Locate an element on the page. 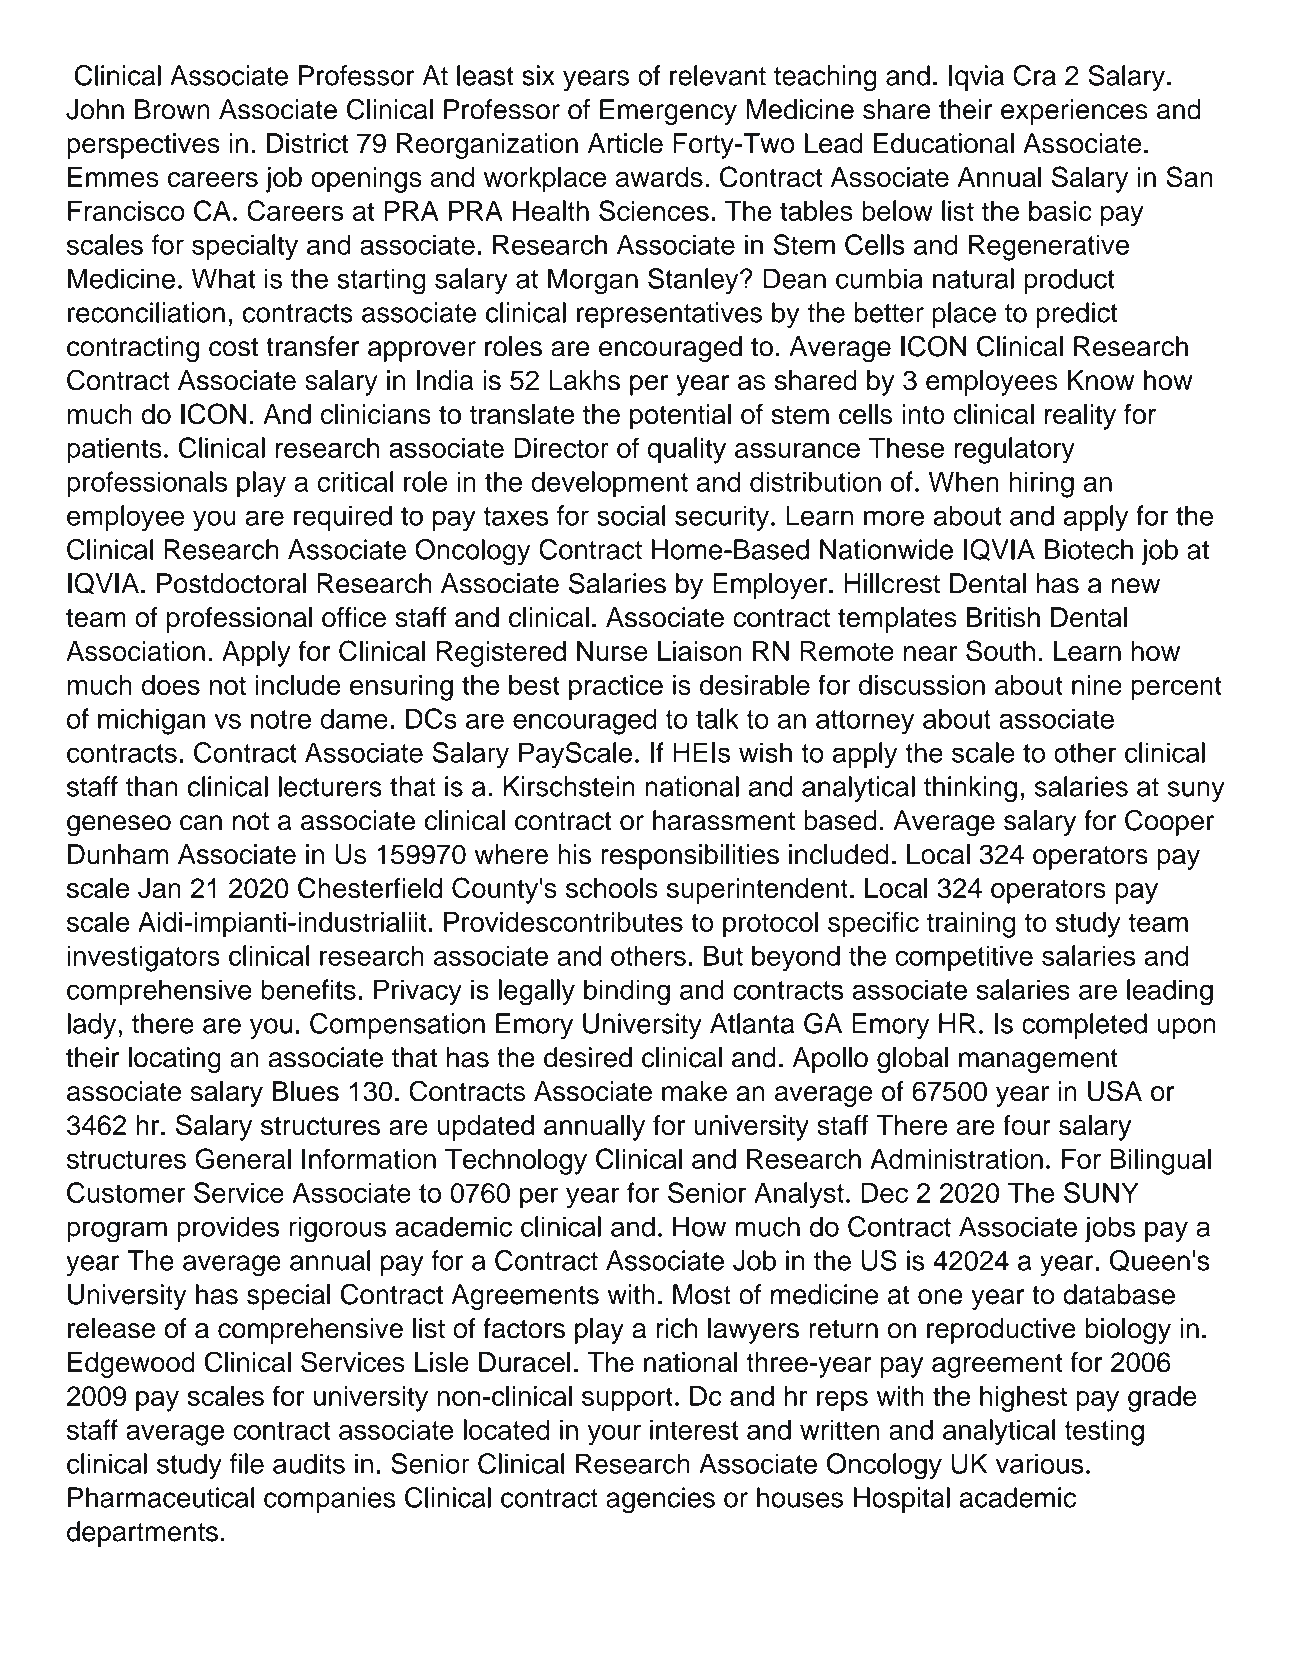 The height and width of the page is (1676, 1295). hiring is located at coordinates (1041, 484).
